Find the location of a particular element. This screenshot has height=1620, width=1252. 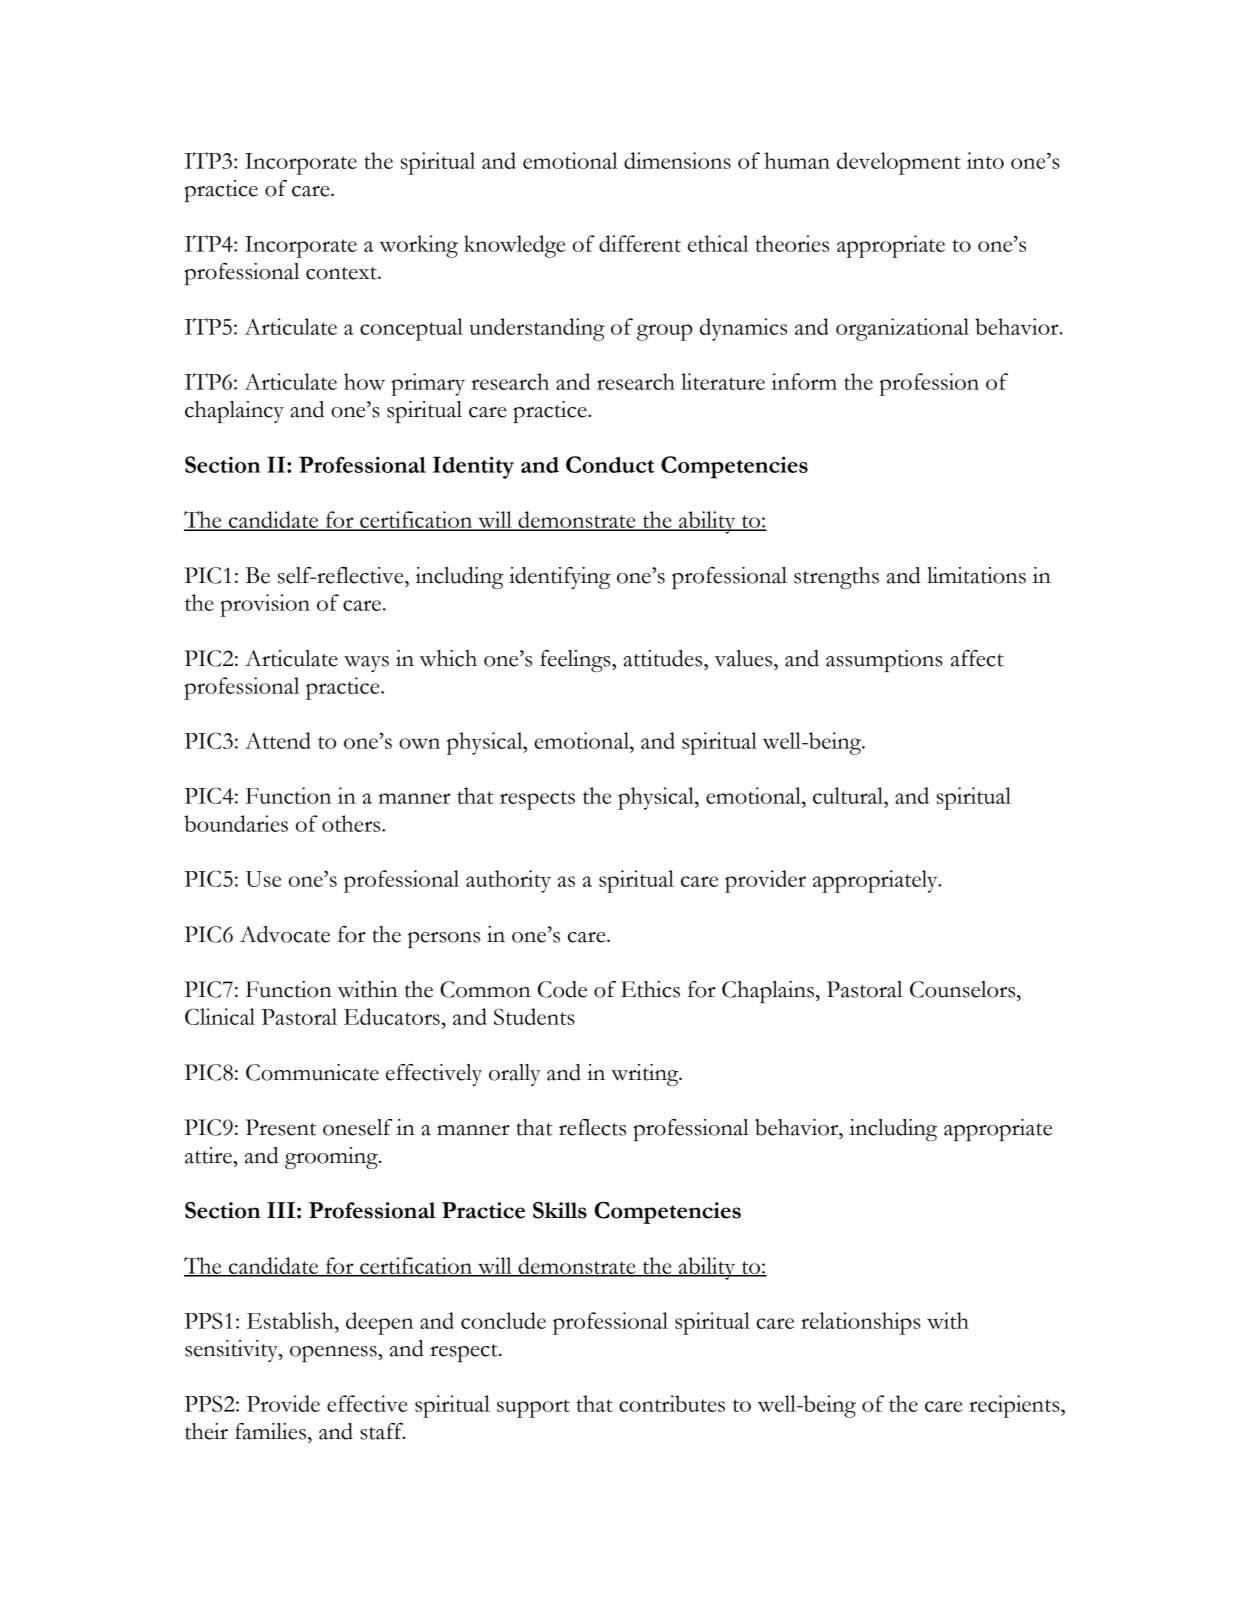

context is located at coordinates (342, 273).
